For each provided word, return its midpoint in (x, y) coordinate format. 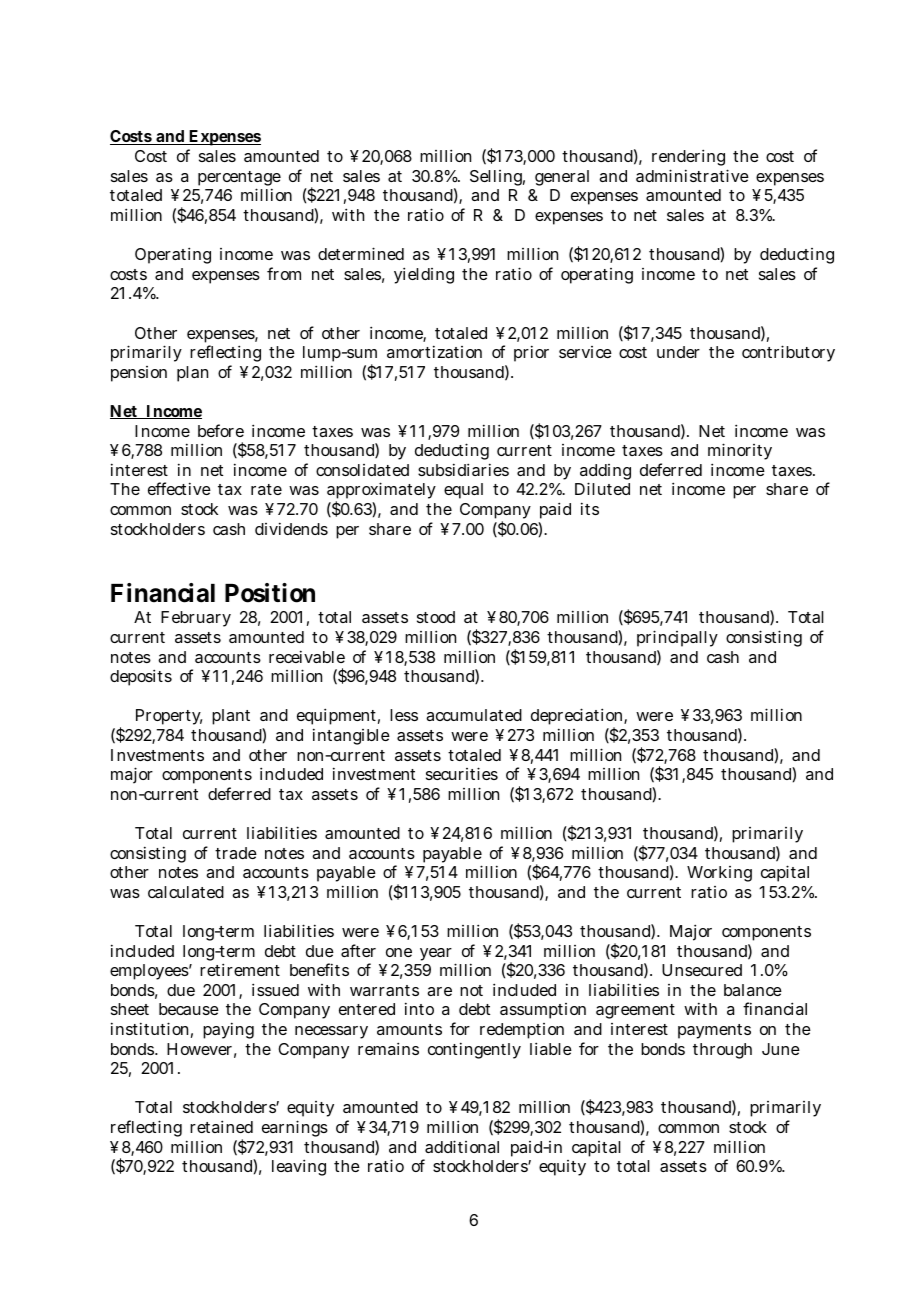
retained (221, 1126)
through (722, 1051)
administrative (692, 175)
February (196, 619)
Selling (497, 178)
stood (436, 617)
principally (677, 638)
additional (462, 1146)
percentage (239, 180)
